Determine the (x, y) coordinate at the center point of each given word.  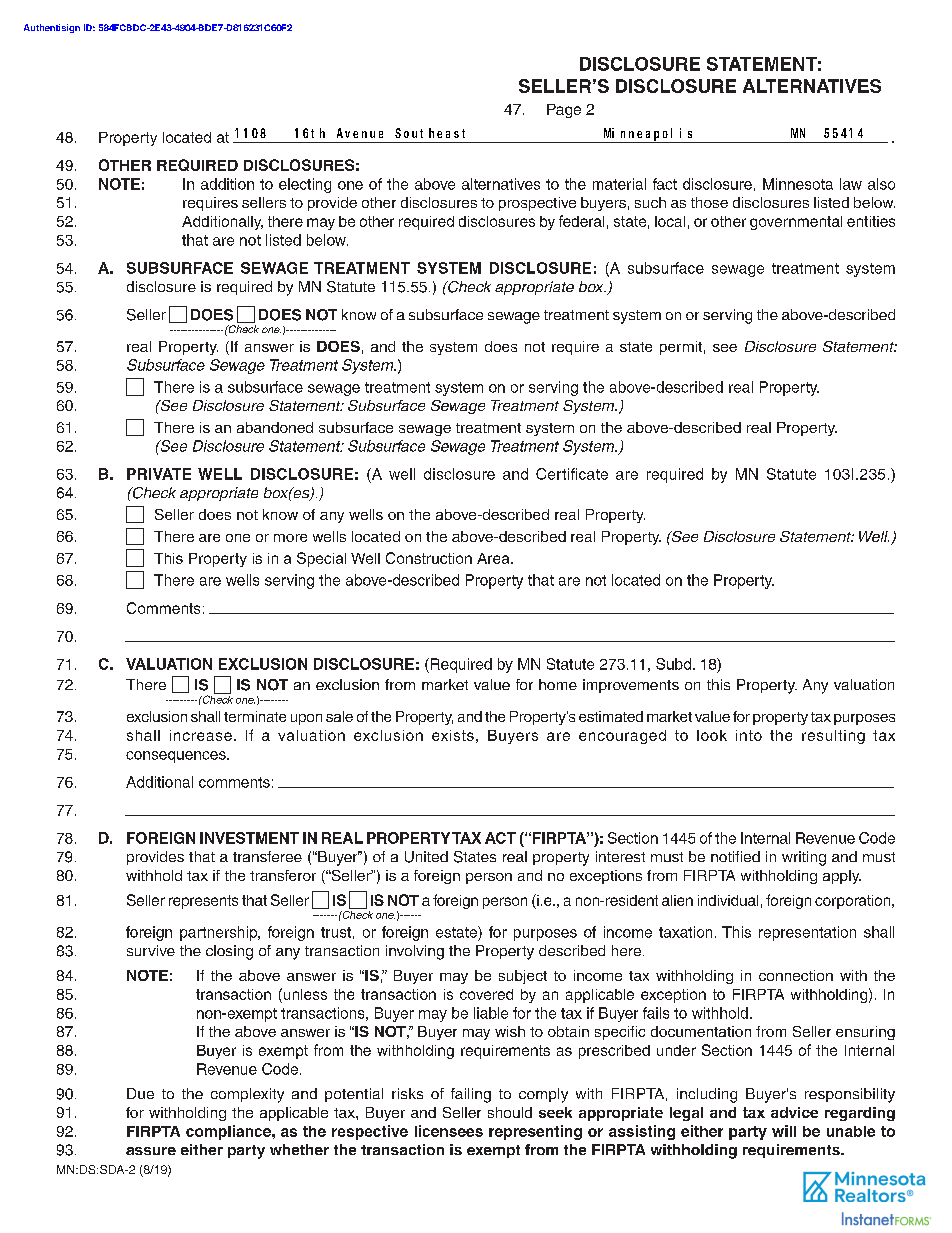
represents (203, 902)
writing (804, 858)
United (426, 857)
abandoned (275, 427)
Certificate (572, 474)
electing (305, 185)
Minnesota (798, 184)
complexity (247, 1095)
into (749, 735)
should (510, 1112)
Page (564, 111)
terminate (255, 716)
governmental (796, 223)
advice (794, 1112)
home (558, 684)
